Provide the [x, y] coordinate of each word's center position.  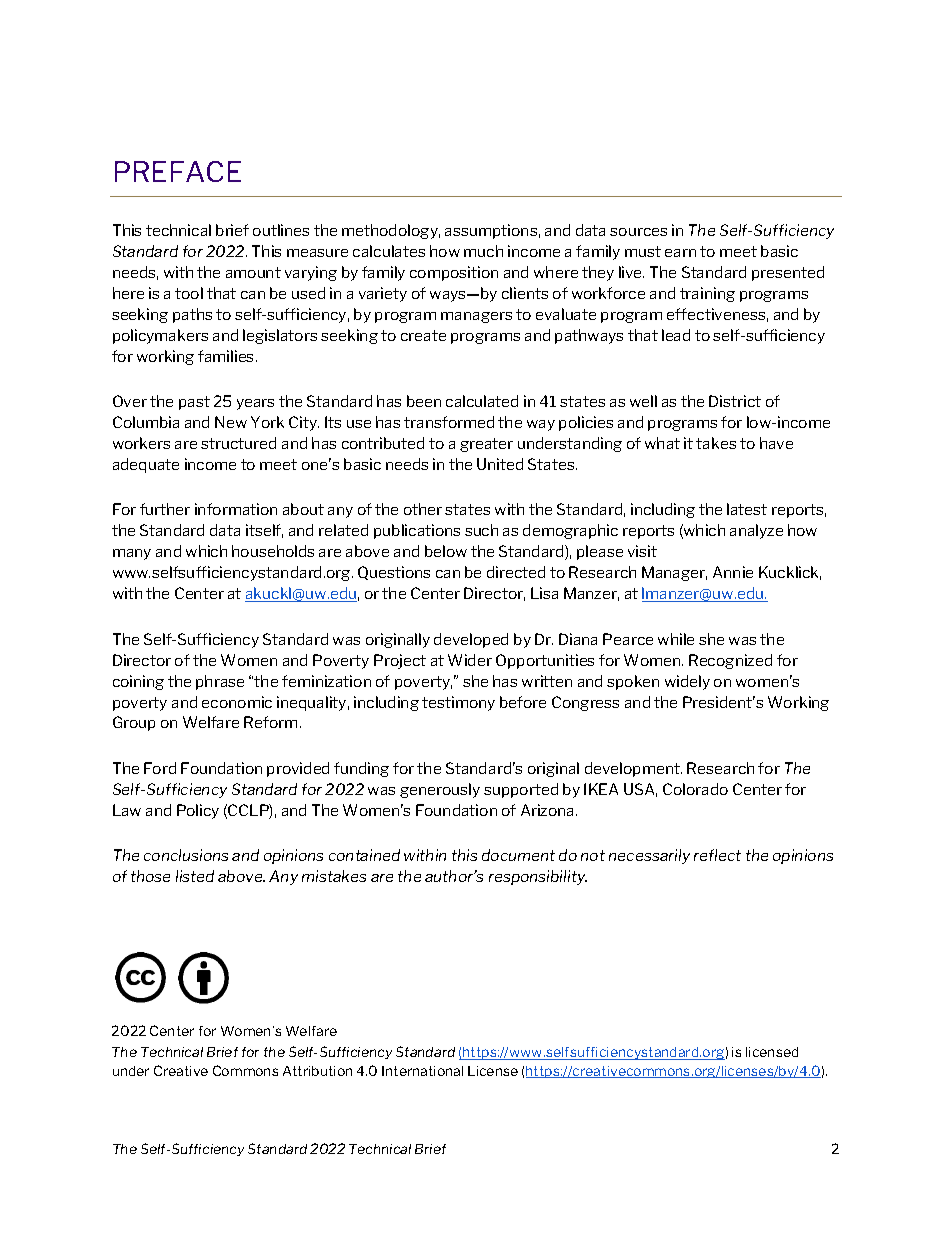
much [483, 251]
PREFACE [178, 171]
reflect [717, 855]
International [422, 1071]
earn [680, 253]
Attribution [317, 1071]
